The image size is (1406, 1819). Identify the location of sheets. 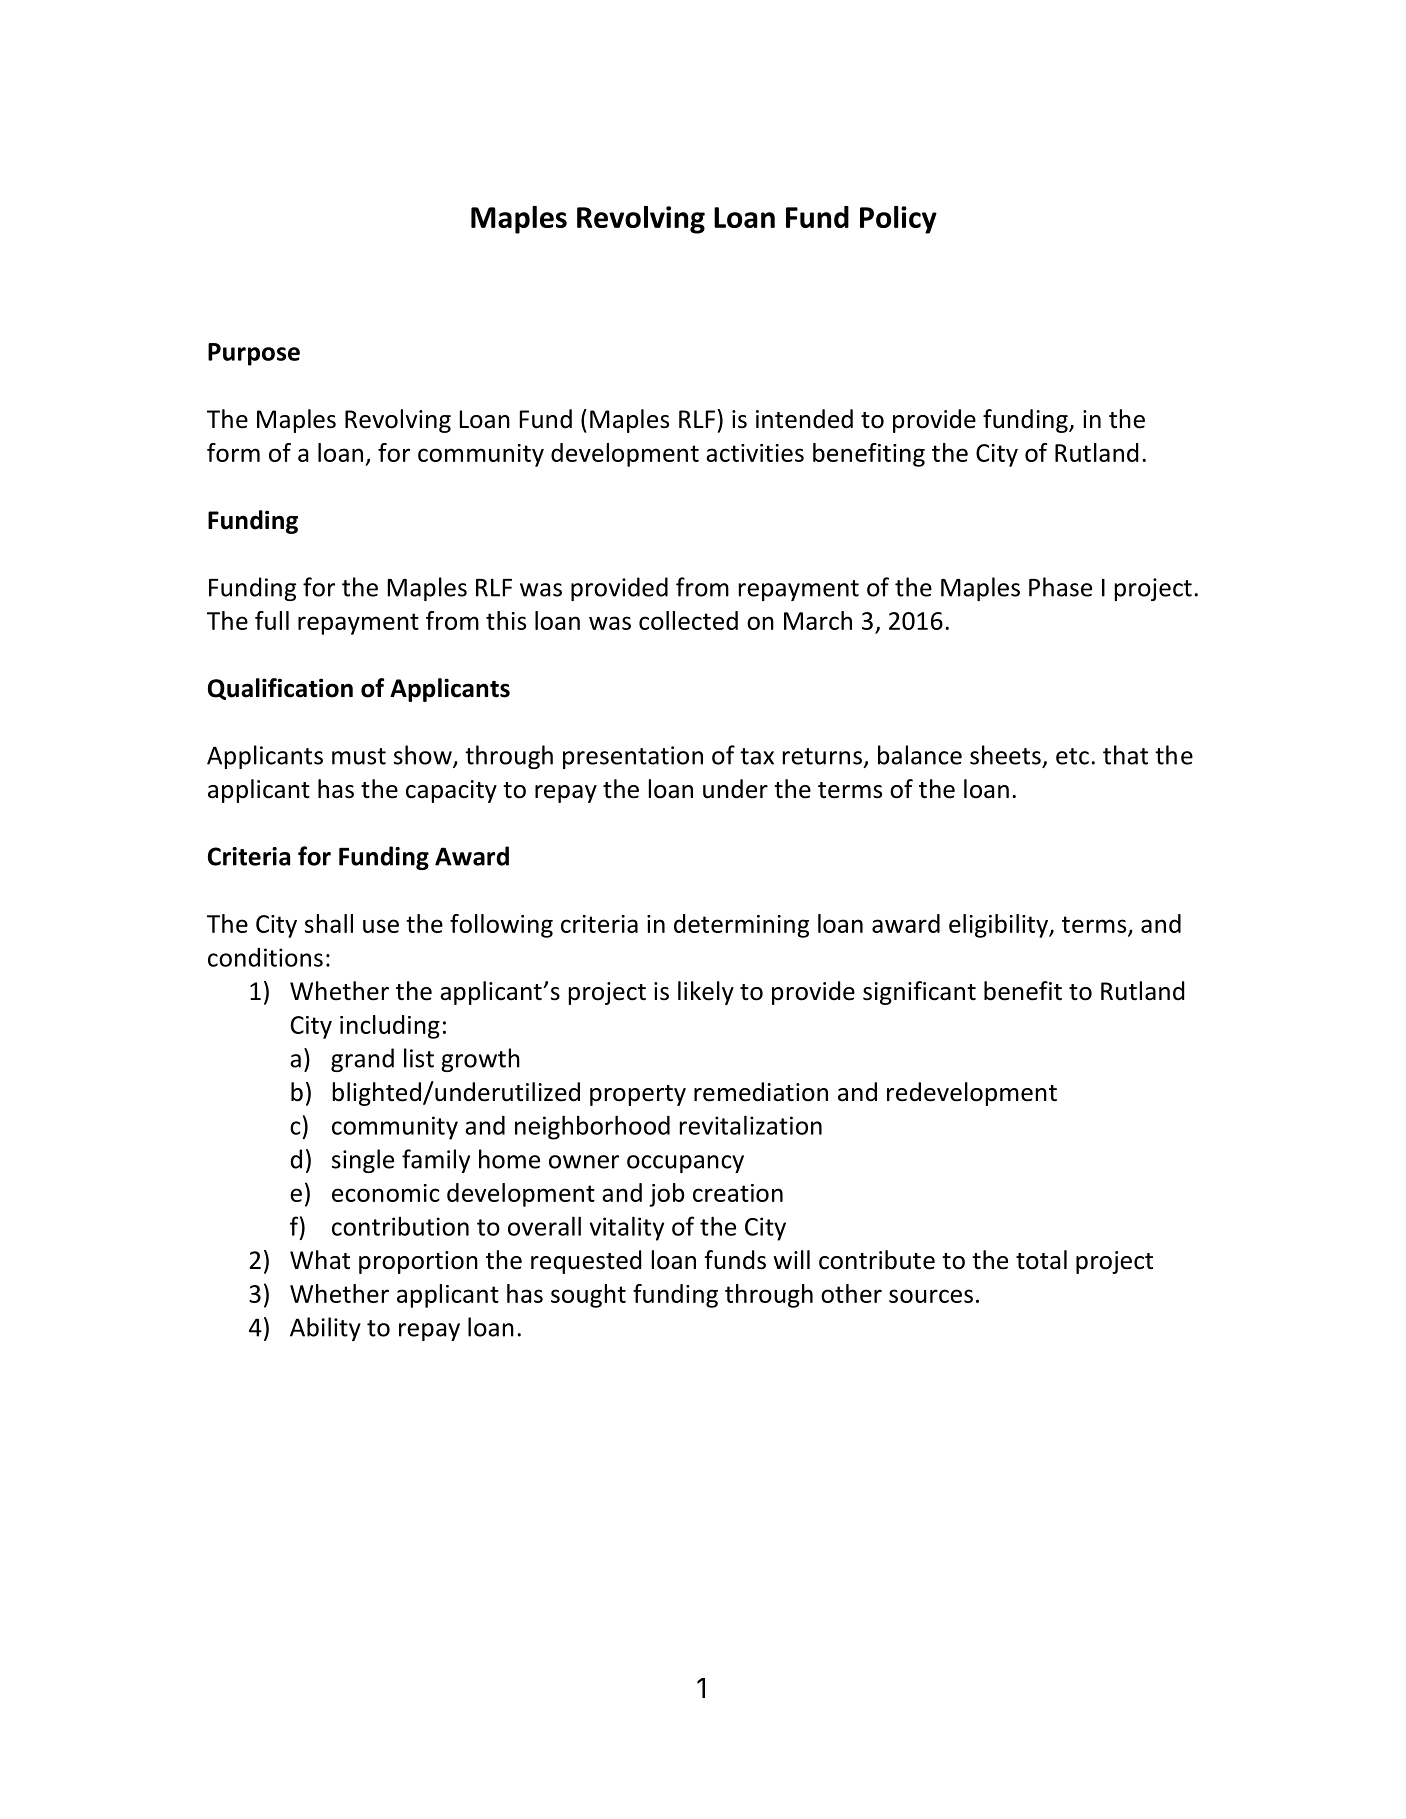
(1005, 755).
